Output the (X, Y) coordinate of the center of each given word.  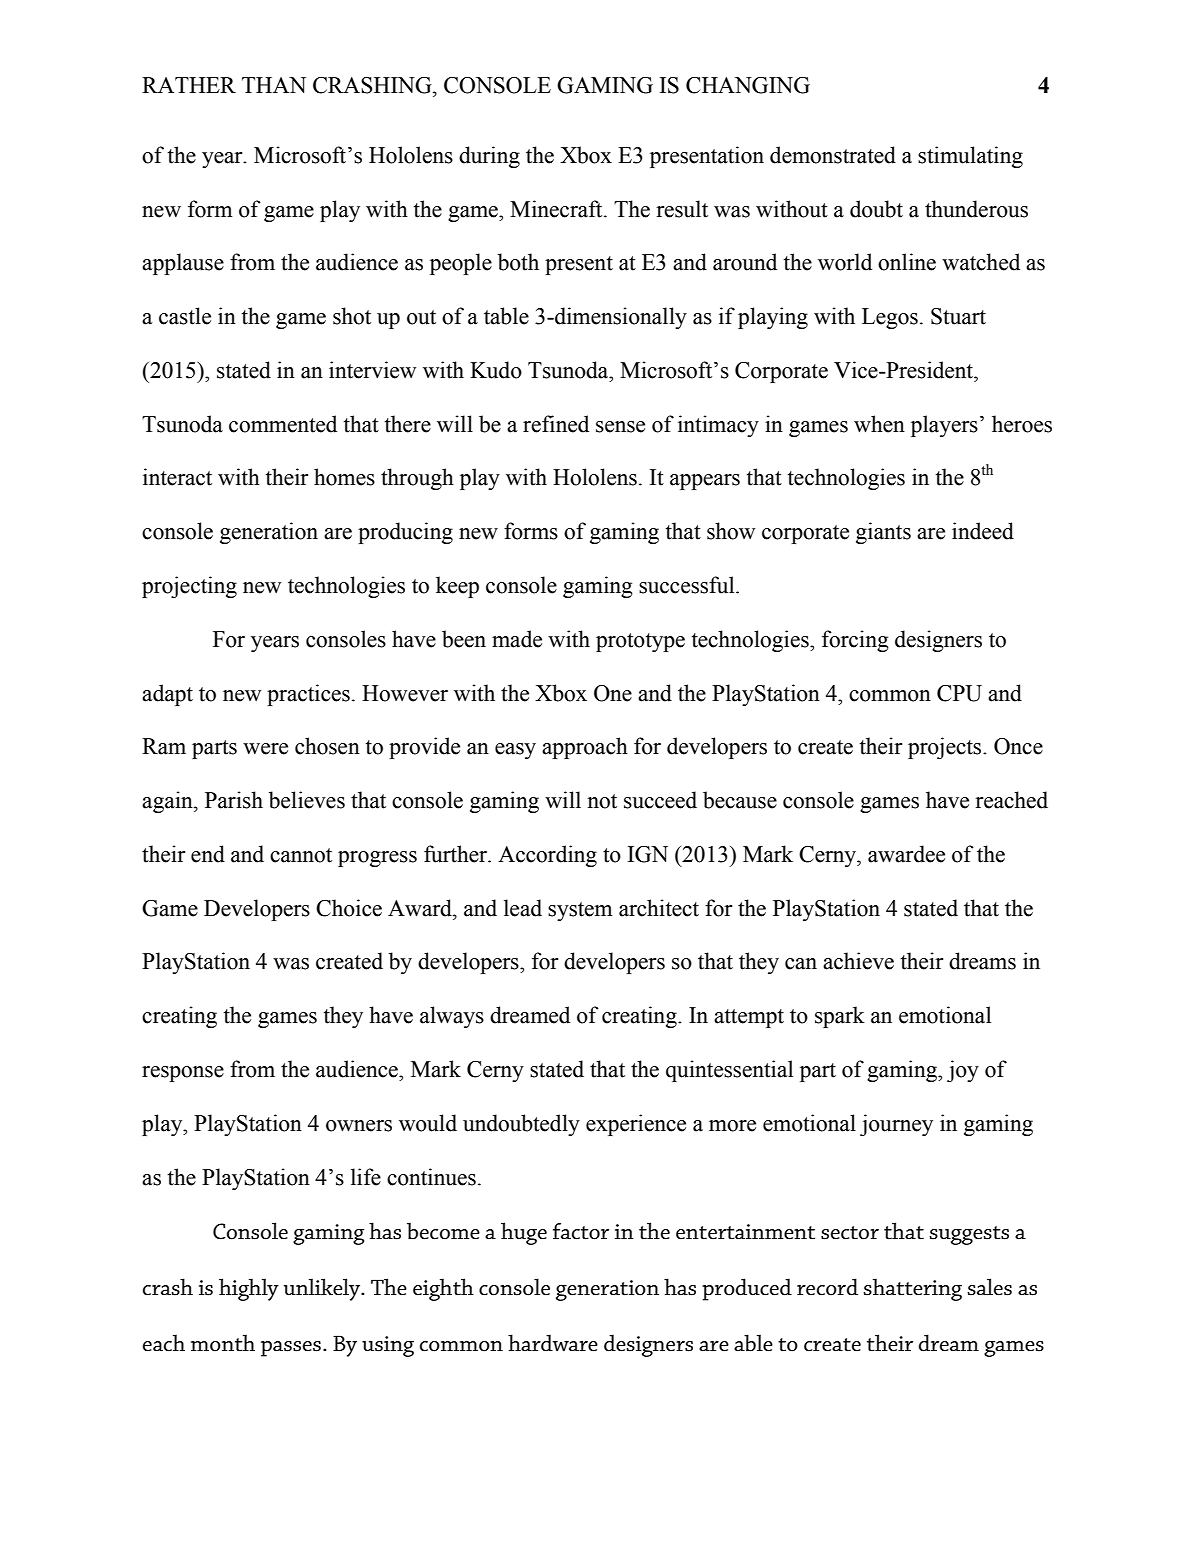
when (879, 424)
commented (283, 424)
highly (249, 1289)
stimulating (970, 157)
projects (946, 748)
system (580, 911)
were (265, 749)
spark (840, 1017)
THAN (274, 85)
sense (620, 427)
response (183, 1074)
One (613, 693)
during (489, 157)
